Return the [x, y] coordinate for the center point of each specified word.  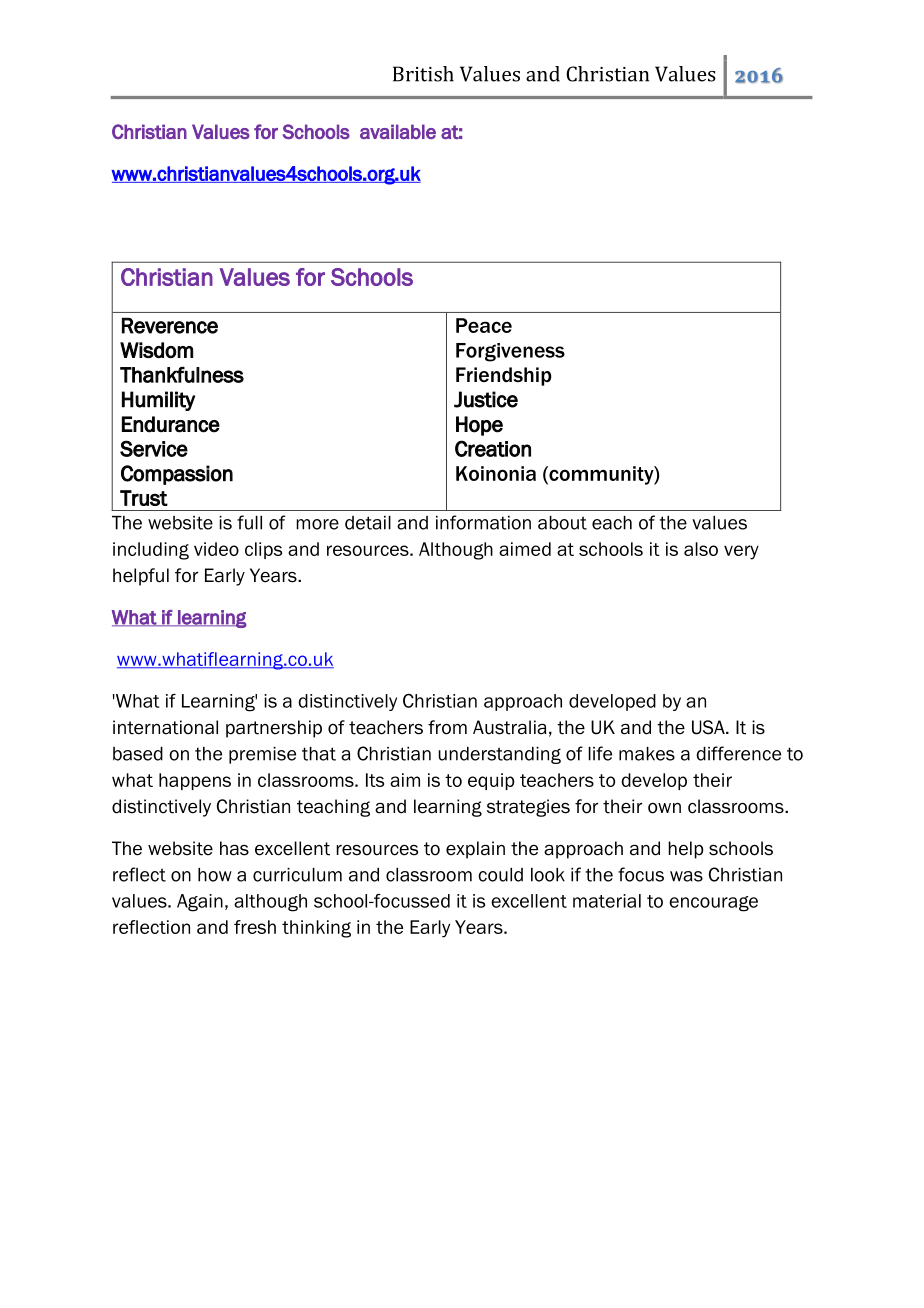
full [249, 522]
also [701, 549]
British [423, 74]
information [483, 522]
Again [200, 903]
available [398, 131]
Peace [484, 325]
